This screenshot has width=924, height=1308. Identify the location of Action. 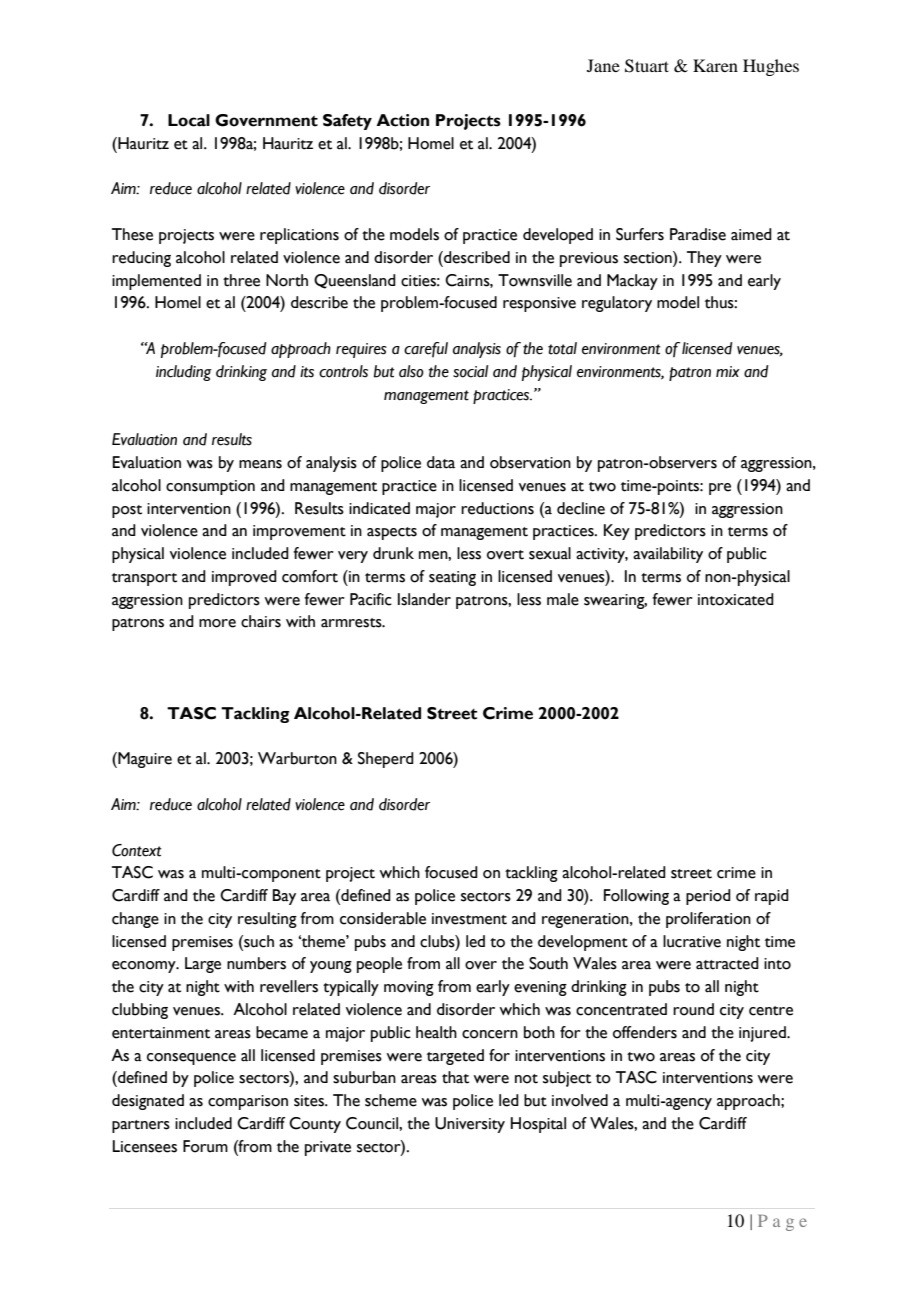
(402, 120).
